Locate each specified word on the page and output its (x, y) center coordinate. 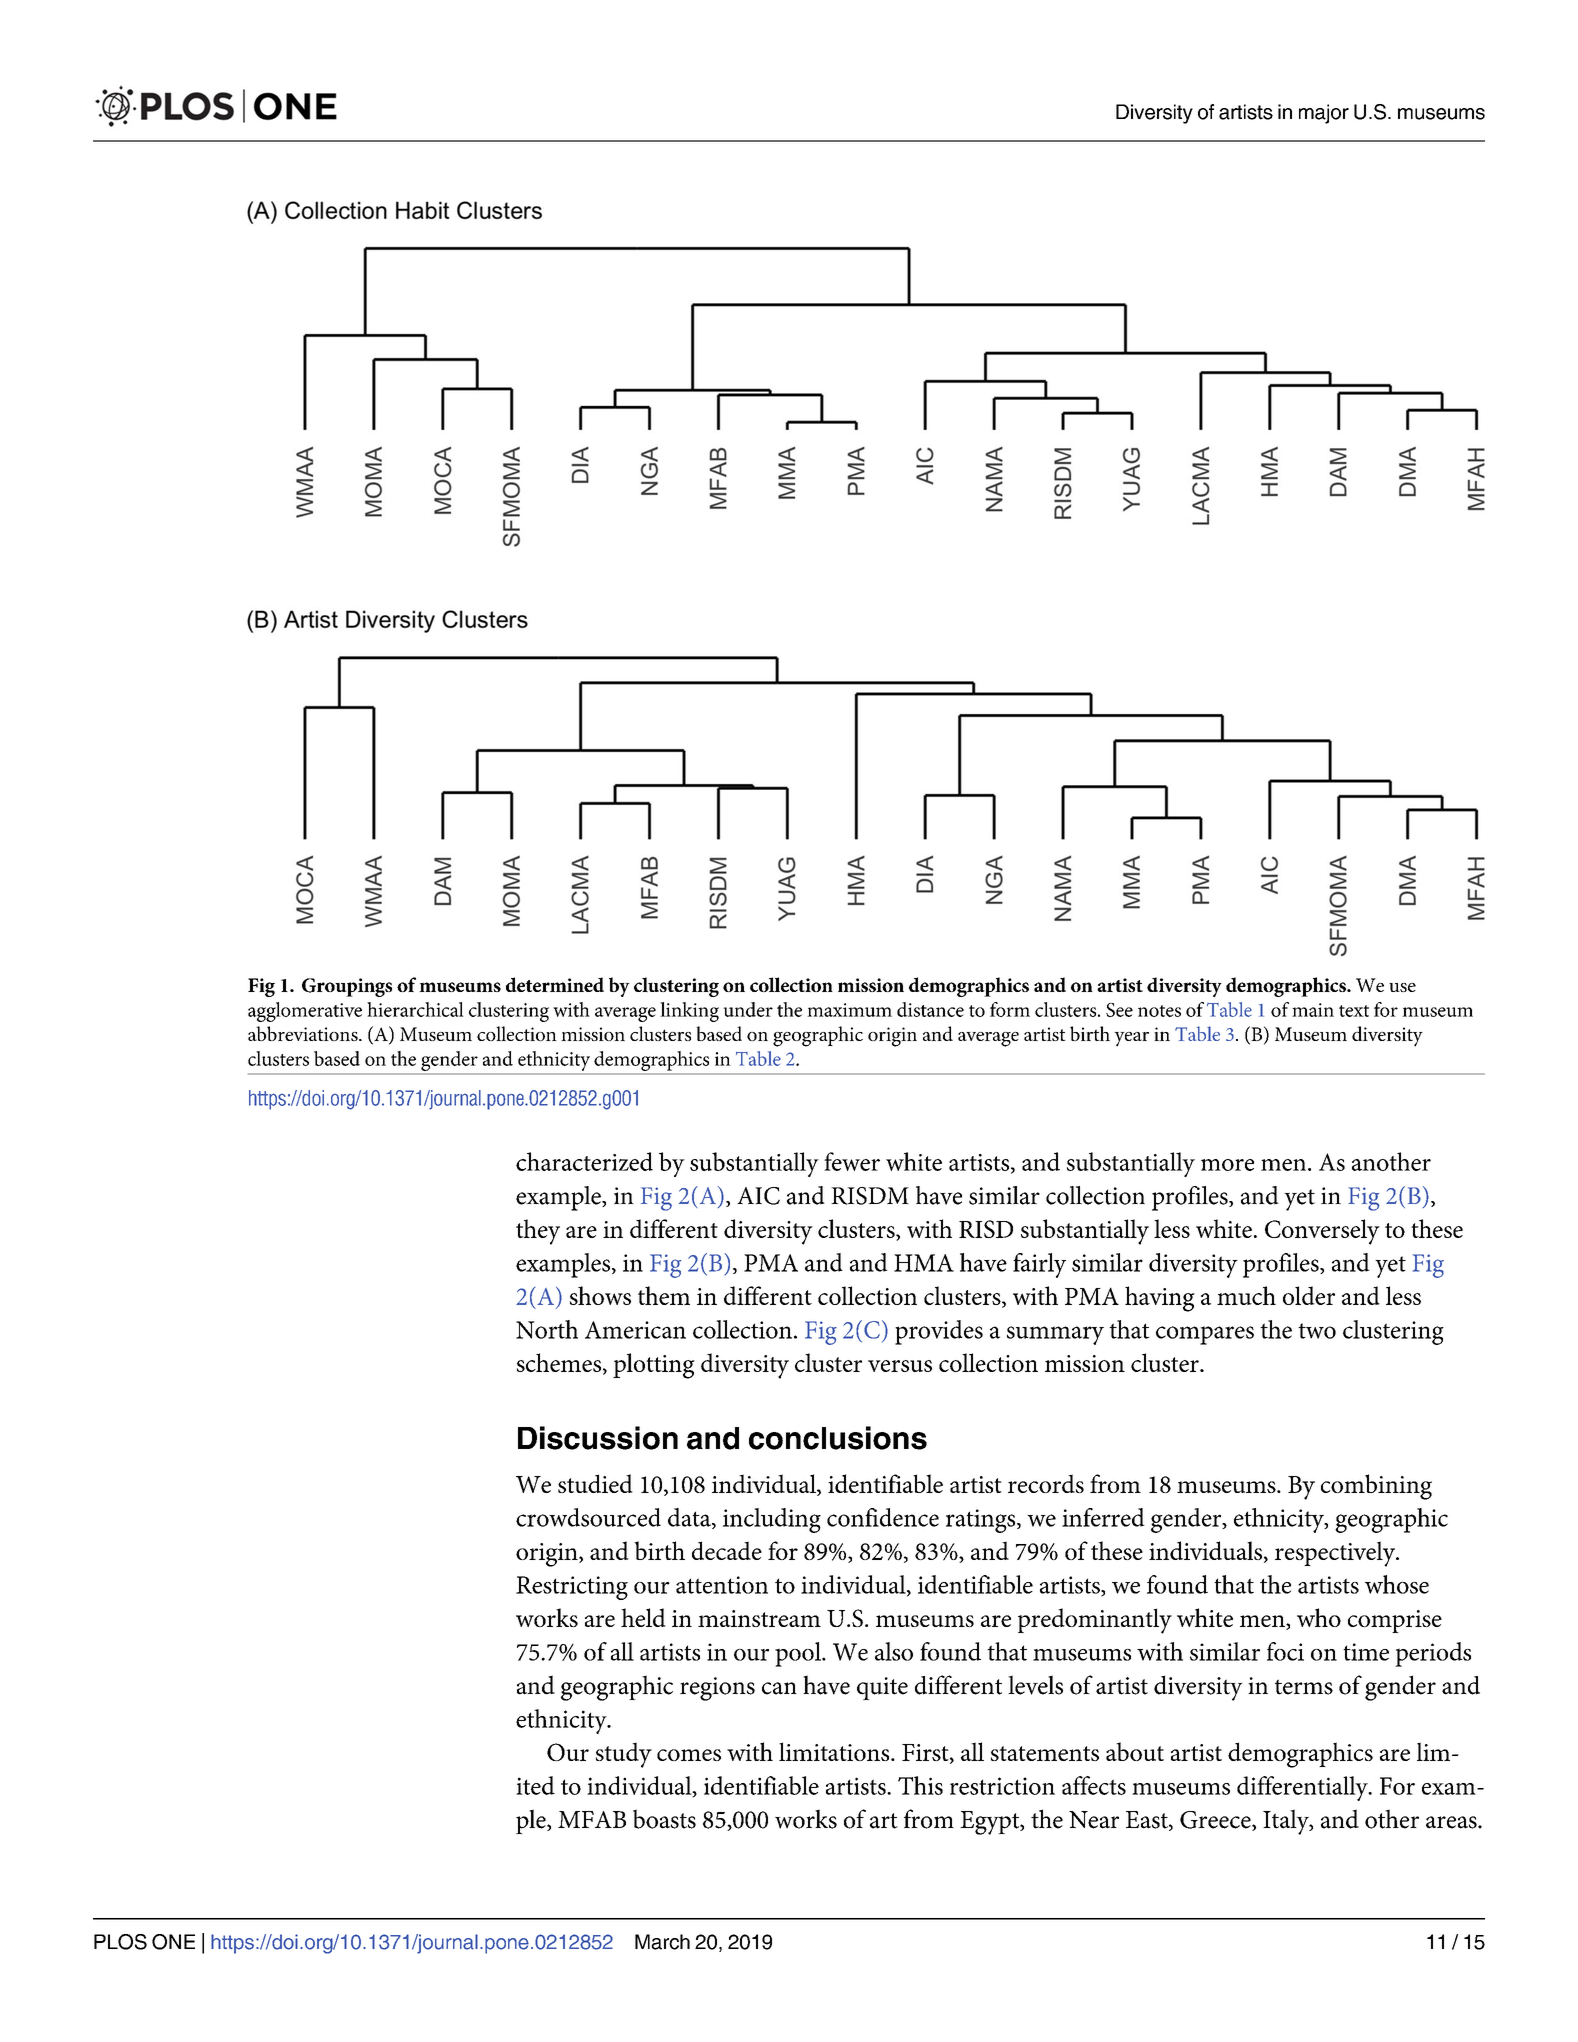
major (1324, 114)
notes (1159, 1011)
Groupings (347, 987)
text (1354, 1011)
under (748, 1009)
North (547, 1329)
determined (555, 984)
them (664, 1295)
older (1309, 1295)
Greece (1216, 1821)
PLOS (120, 1942)
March (662, 1942)
